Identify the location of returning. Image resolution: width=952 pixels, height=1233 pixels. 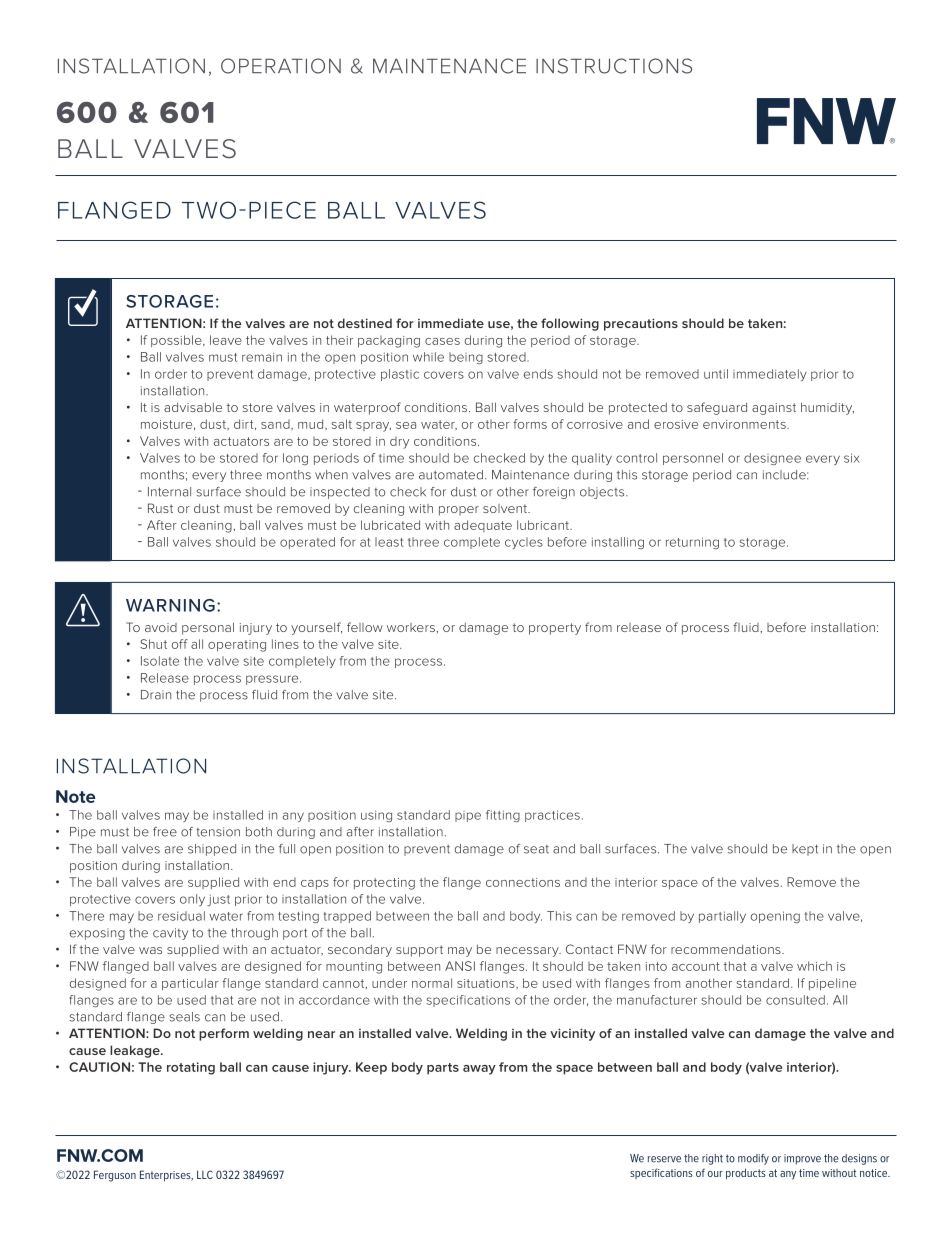
(692, 543).
